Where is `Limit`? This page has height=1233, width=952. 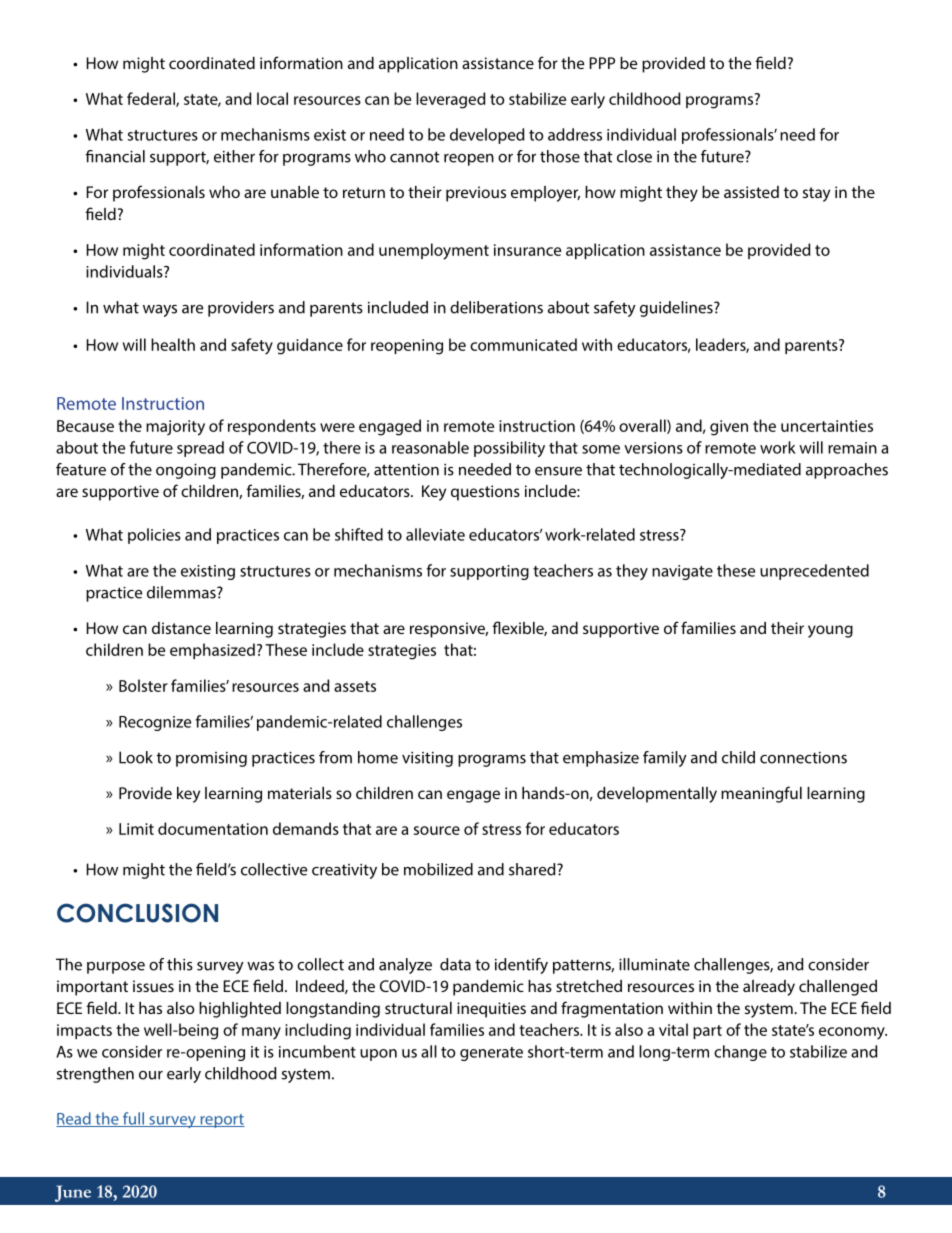 Limit is located at coordinates (136, 829).
